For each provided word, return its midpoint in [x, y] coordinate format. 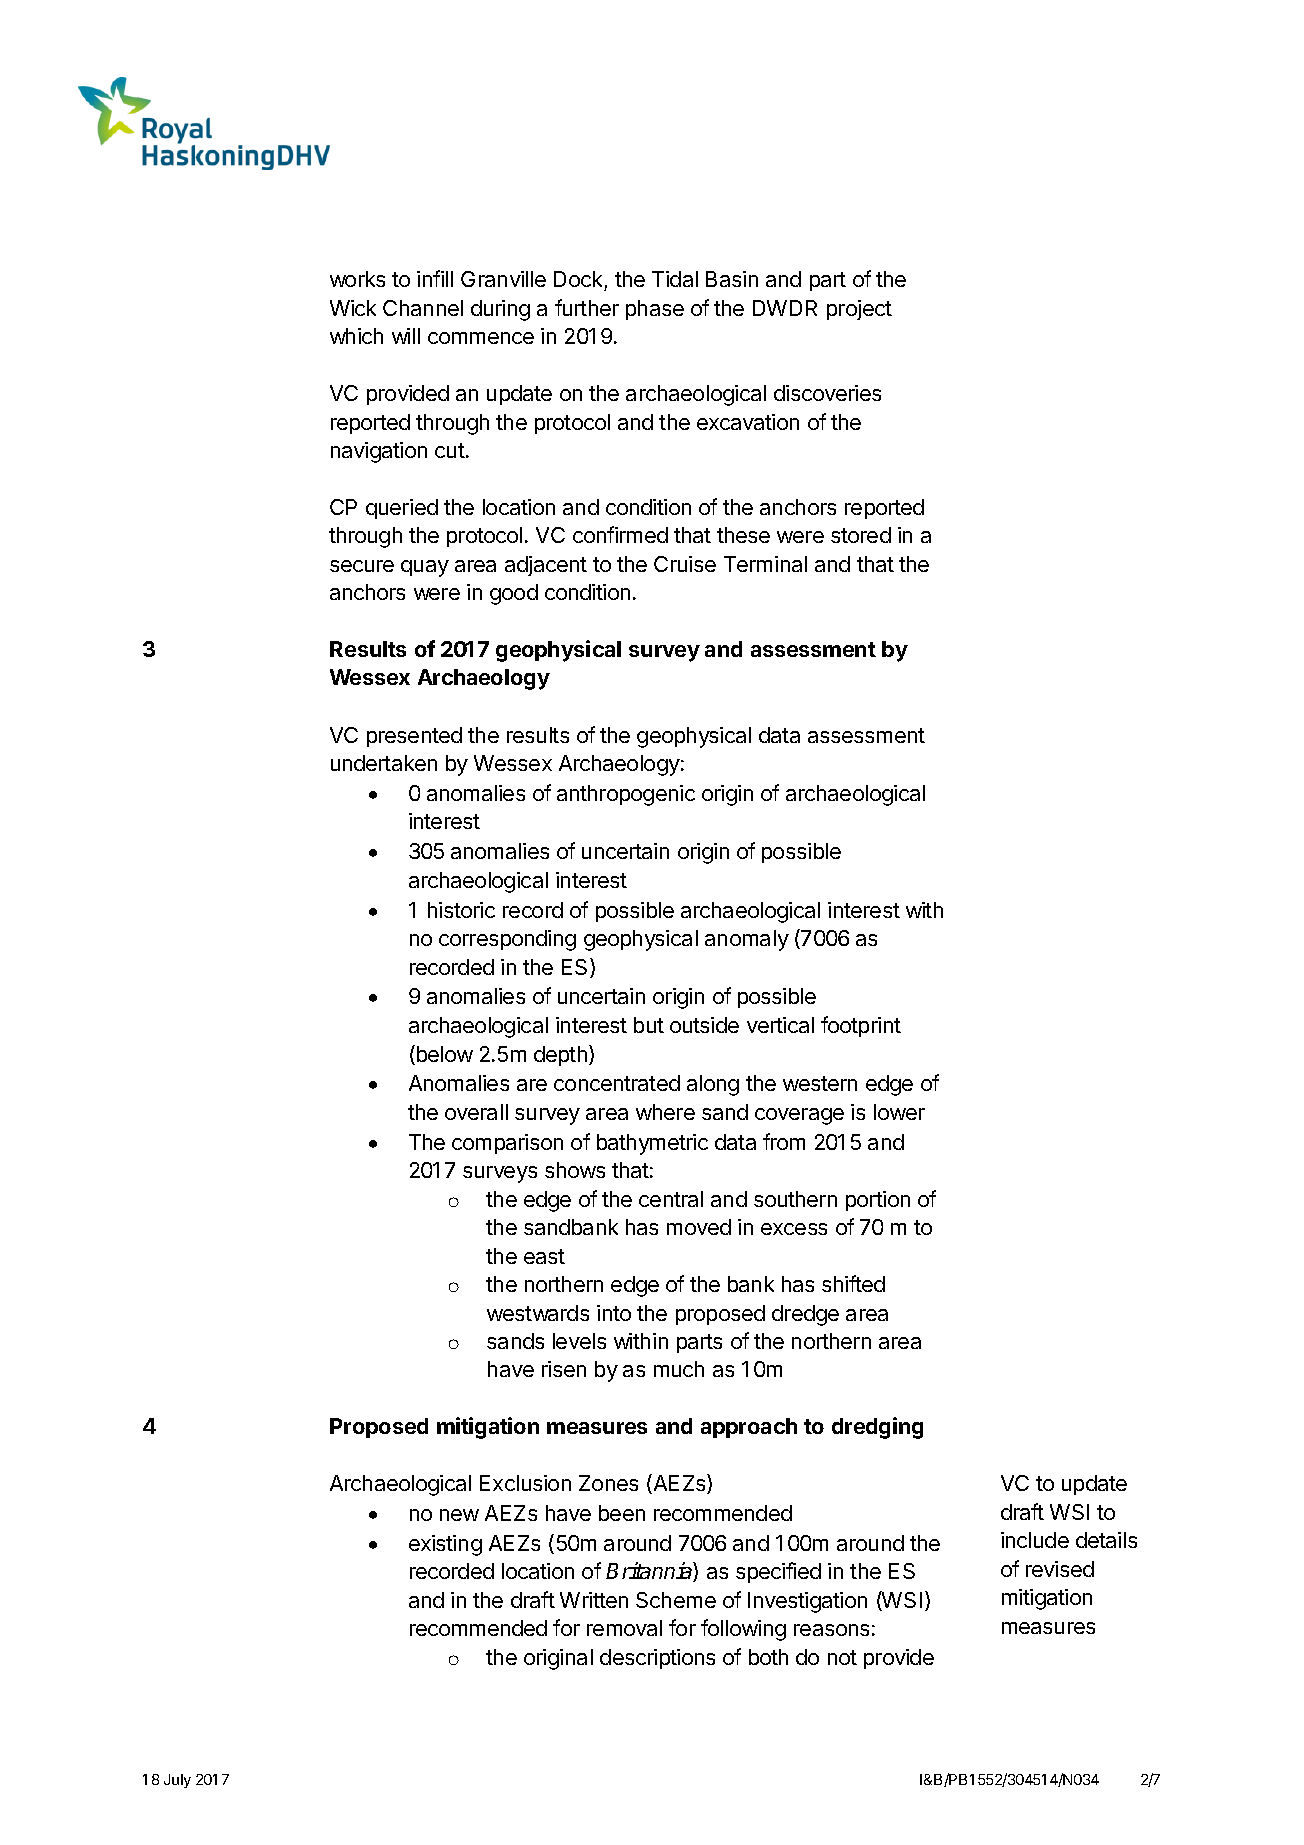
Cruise [685, 564]
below [443, 1055]
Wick [353, 308]
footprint [861, 1026]
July [177, 1781]
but [649, 1025]
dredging [877, 1428]
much [679, 1369]
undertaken [384, 763]
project [859, 310]
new [459, 1515]
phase [655, 310]
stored [861, 535]
